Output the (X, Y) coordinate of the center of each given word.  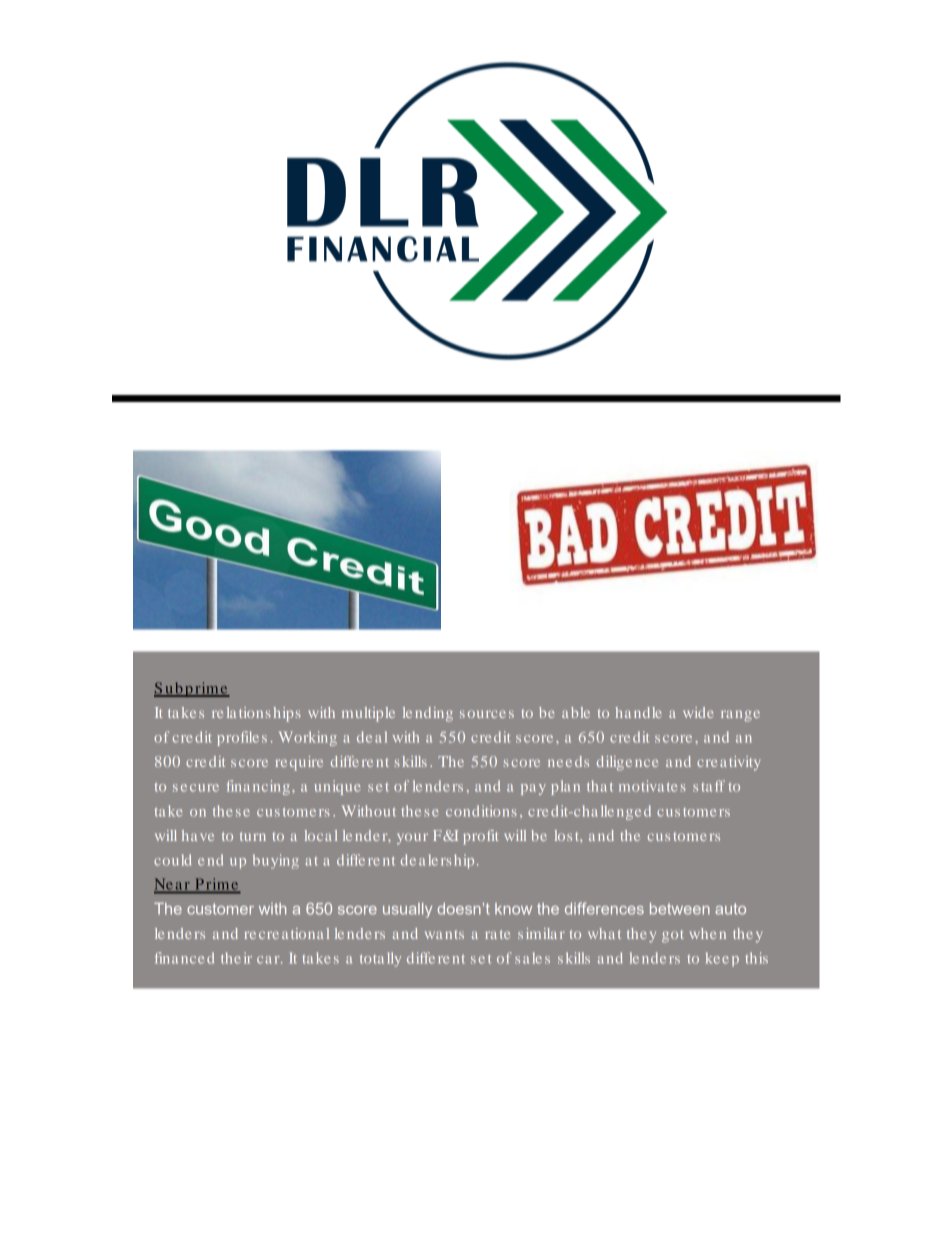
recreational (286, 933)
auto (730, 909)
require (299, 763)
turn (253, 836)
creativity (728, 763)
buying (276, 861)
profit (481, 837)
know (513, 909)
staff (709, 786)
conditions (481, 811)
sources (487, 714)
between (680, 909)
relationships (256, 714)
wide (698, 712)
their (236, 958)
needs (568, 761)
